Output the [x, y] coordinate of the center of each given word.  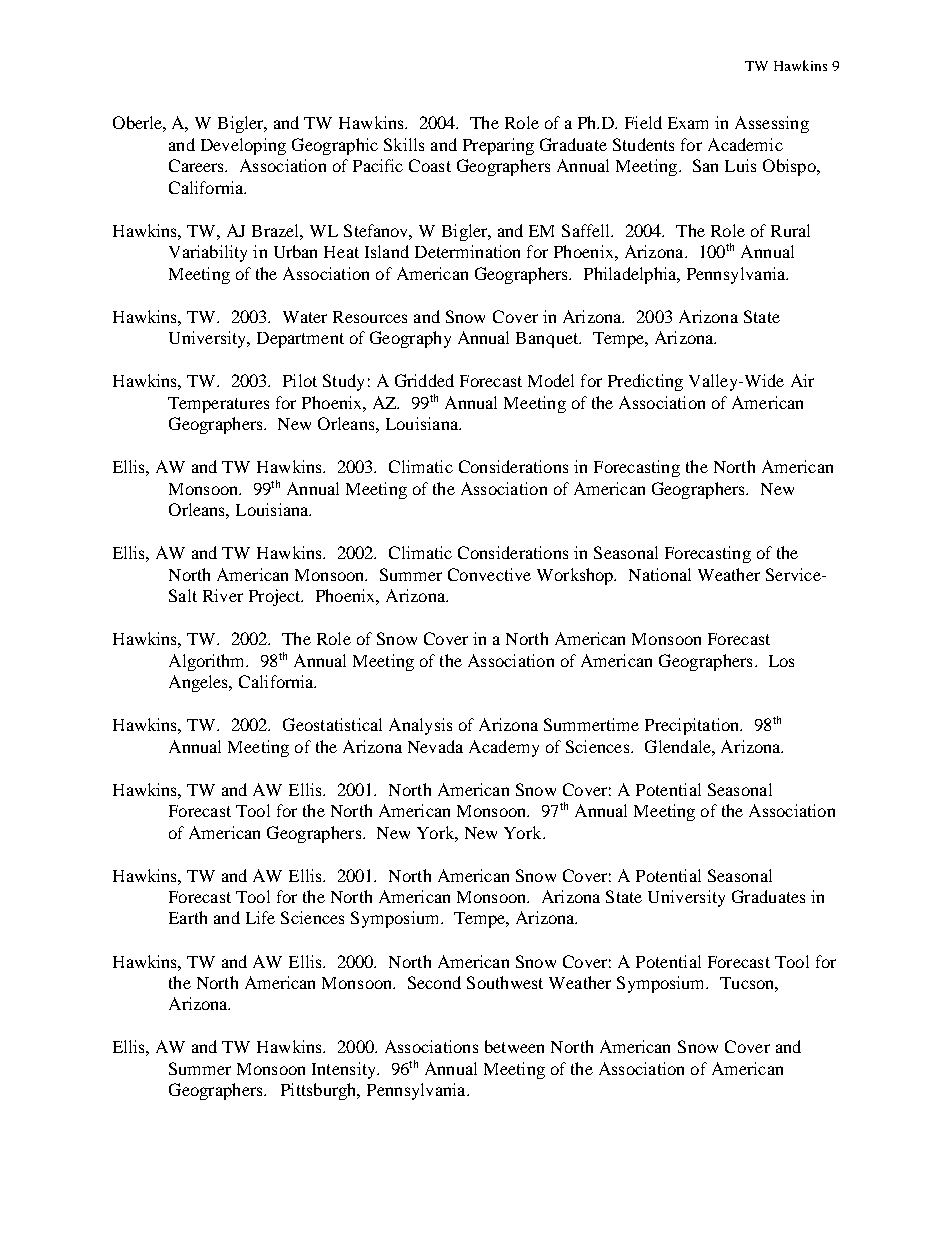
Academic [745, 144]
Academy [504, 748]
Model [551, 380]
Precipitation [693, 726]
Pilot [300, 380]
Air [802, 380]
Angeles [200, 683]
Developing [243, 146]
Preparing [498, 146]
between [514, 1046]
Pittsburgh [320, 1091]
